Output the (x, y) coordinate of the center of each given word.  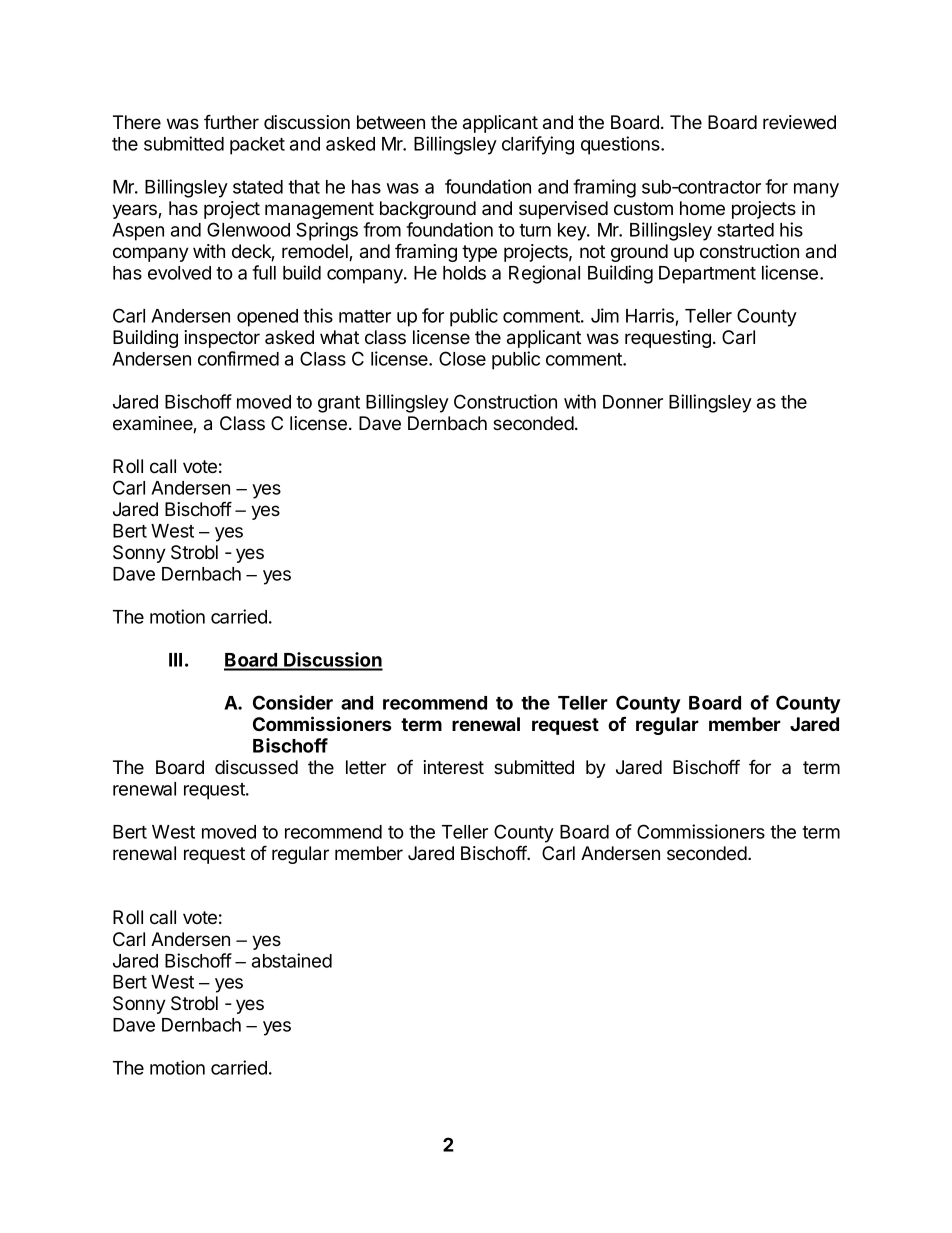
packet (257, 146)
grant (339, 404)
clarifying (538, 145)
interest (453, 767)
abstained (292, 960)
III (175, 660)
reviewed (799, 122)
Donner (633, 402)
